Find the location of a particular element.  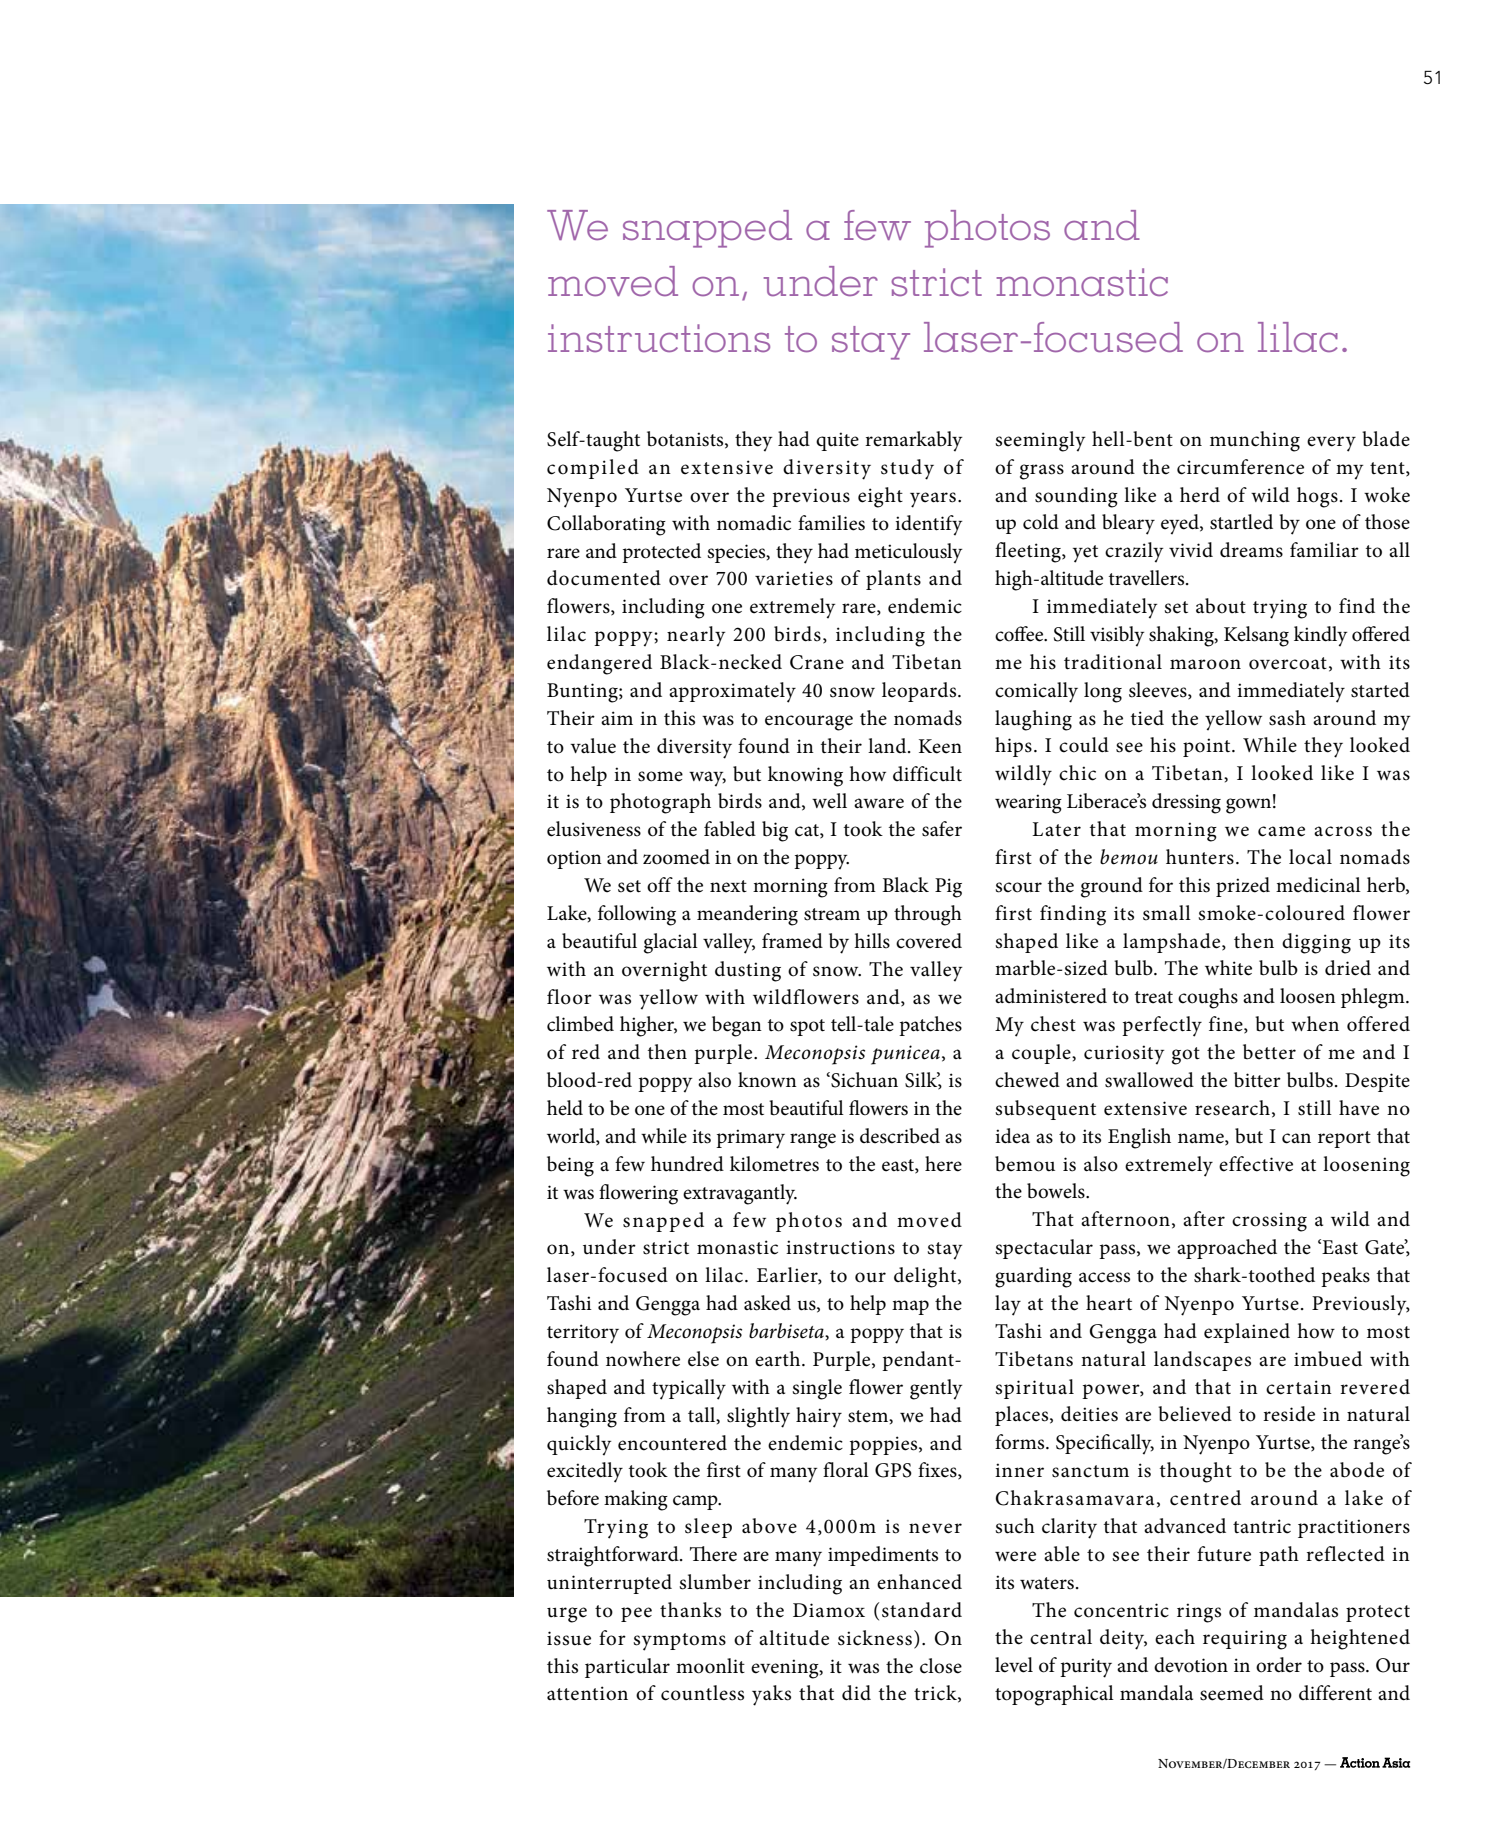

else is located at coordinates (703, 1359).
